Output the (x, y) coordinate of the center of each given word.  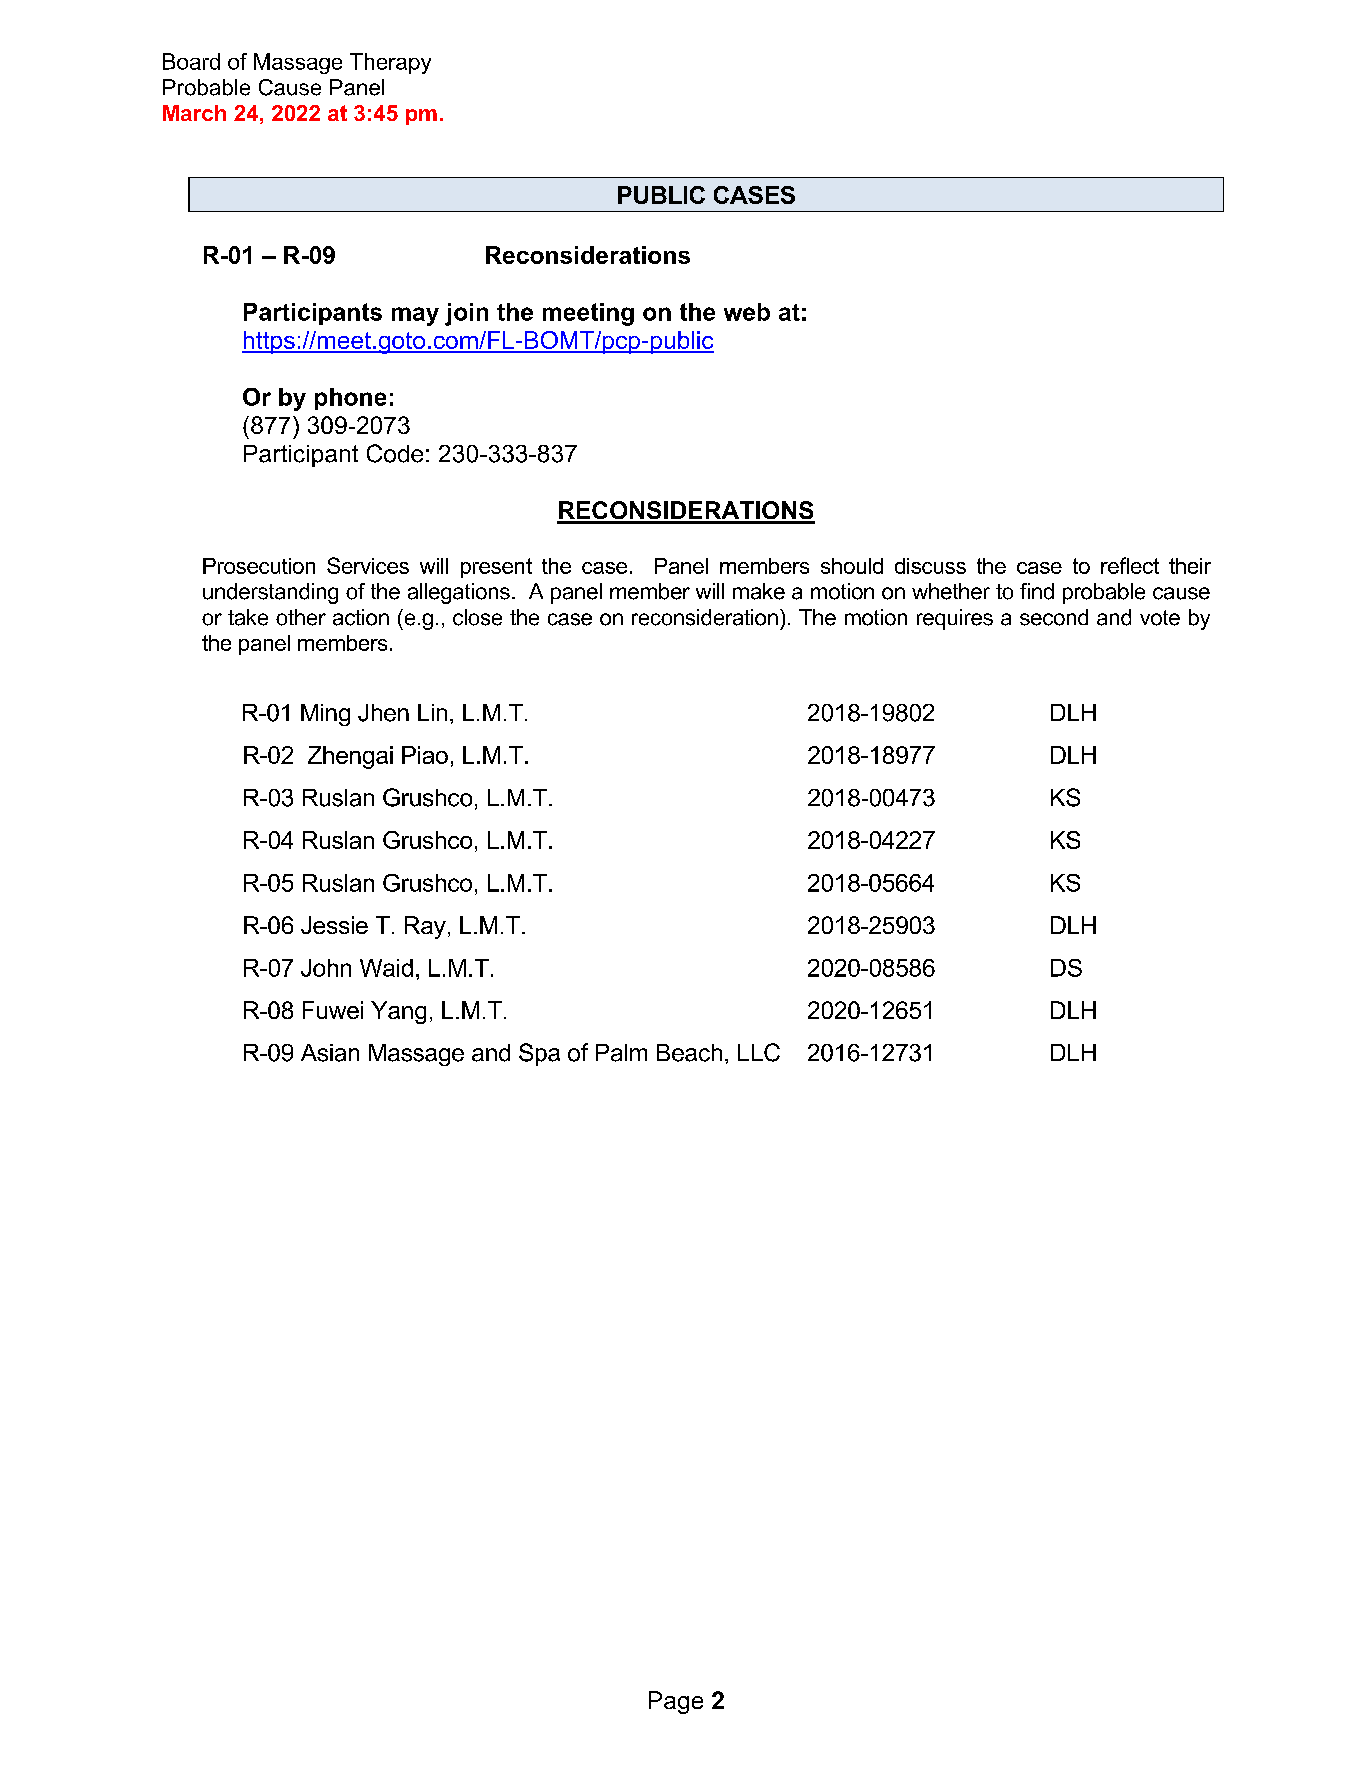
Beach (689, 1053)
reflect (1130, 565)
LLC (759, 1052)
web (747, 312)
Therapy (390, 63)
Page (676, 1702)
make (759, 591)
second (1054, 617)
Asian (330, 1053)
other (301, 617)
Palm (621, 1053)
